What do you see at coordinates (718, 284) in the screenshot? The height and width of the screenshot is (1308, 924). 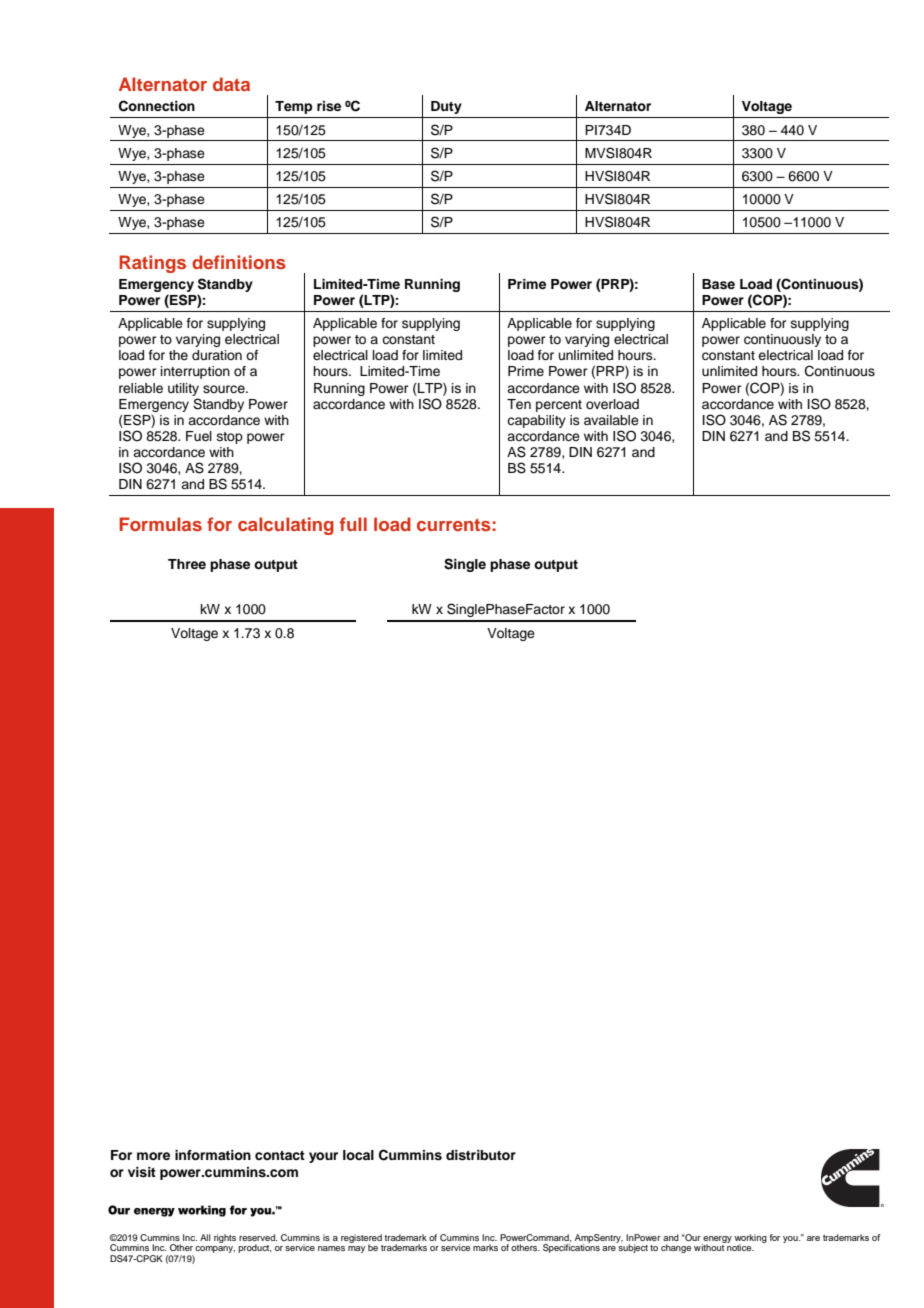 I see `Base` at bounding box center [718, 284].
